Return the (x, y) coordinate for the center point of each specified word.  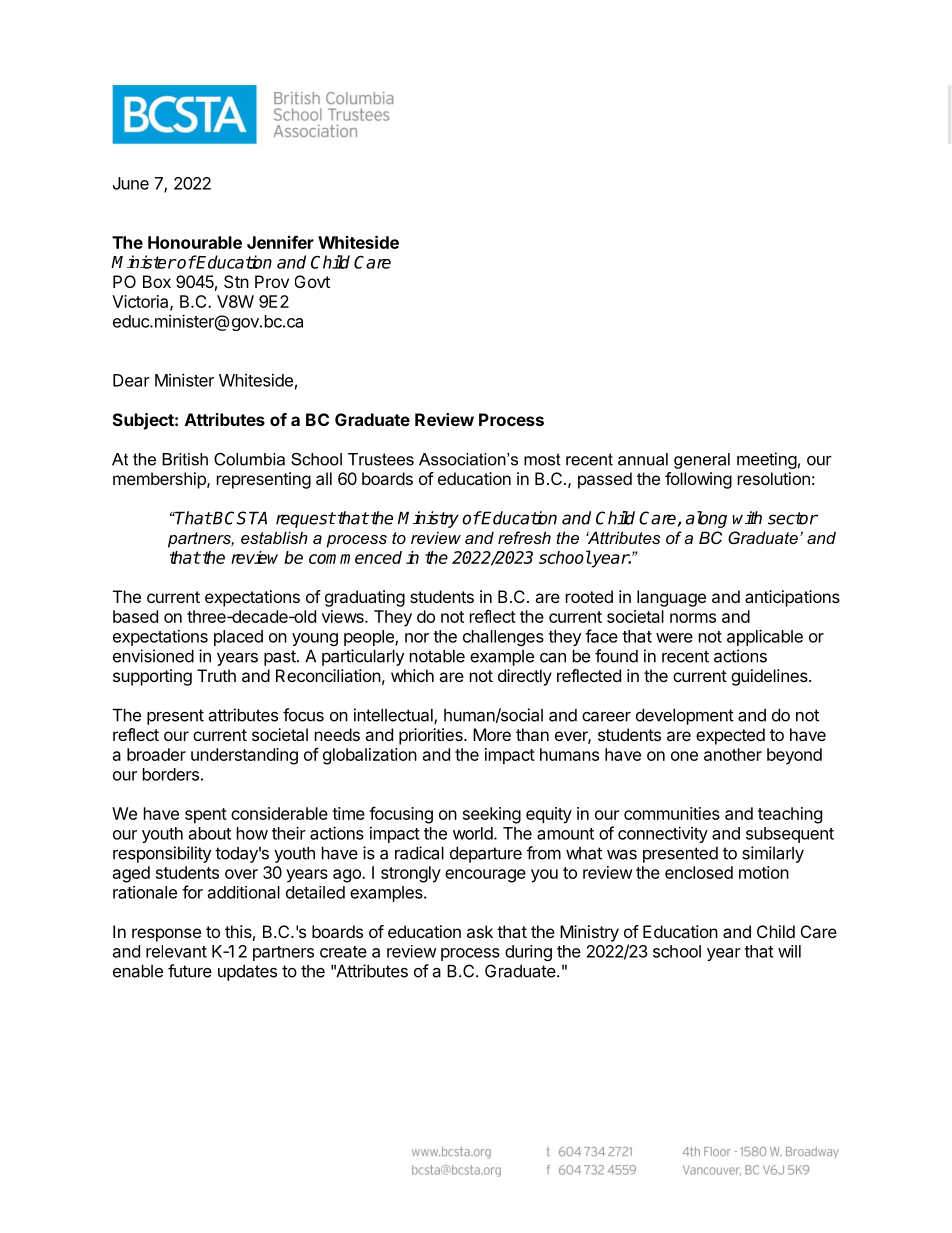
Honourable (195, 242)
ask (480, 931)
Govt (312, 281)
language (671, 598)
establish (274, 537)
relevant (176, 951)
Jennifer (280, 242)
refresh (524, 537)
